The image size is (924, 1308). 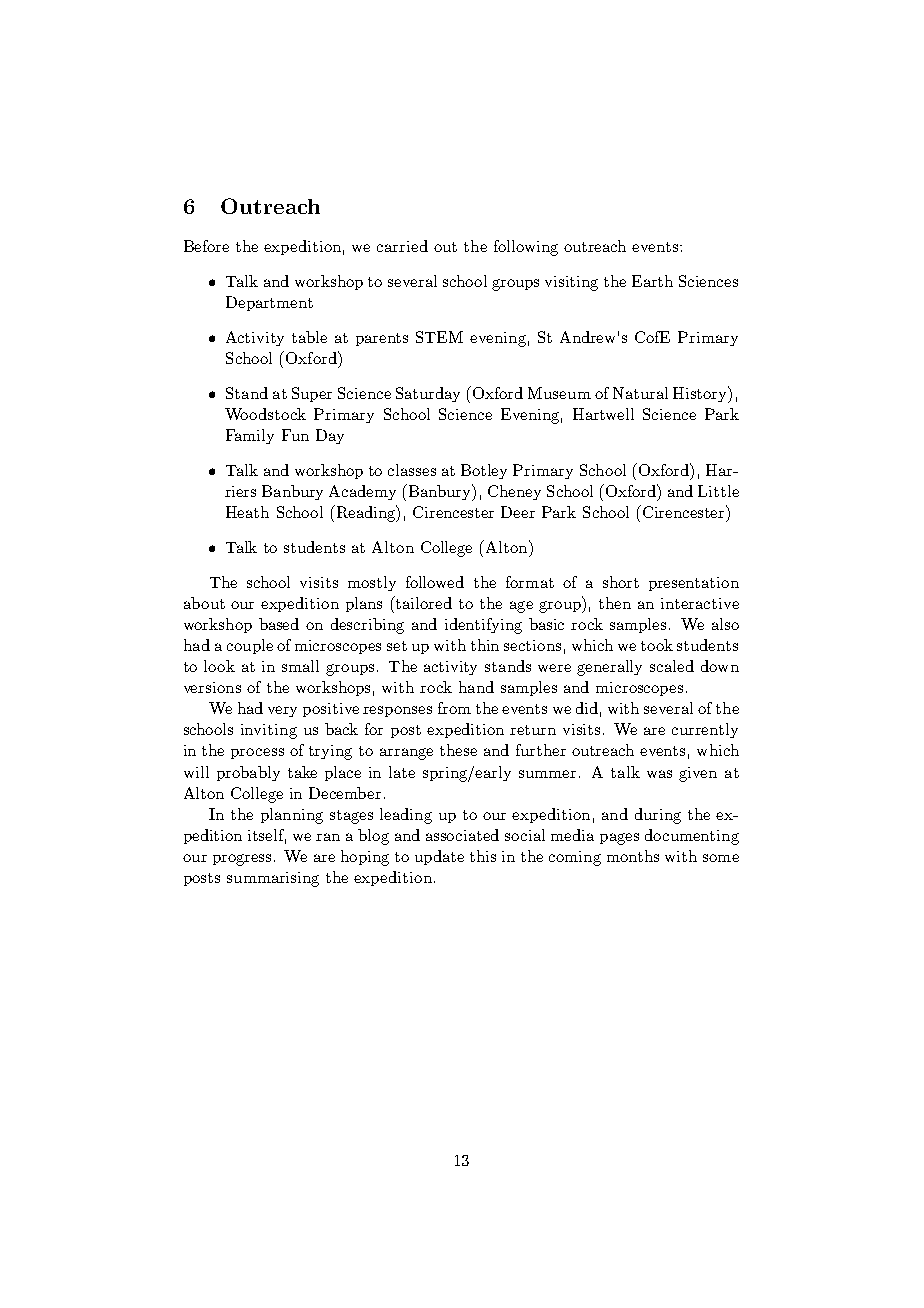 What do you see at coordinates (402, 246) in the page?
I see `carried` at bounding box center [402, 246].
